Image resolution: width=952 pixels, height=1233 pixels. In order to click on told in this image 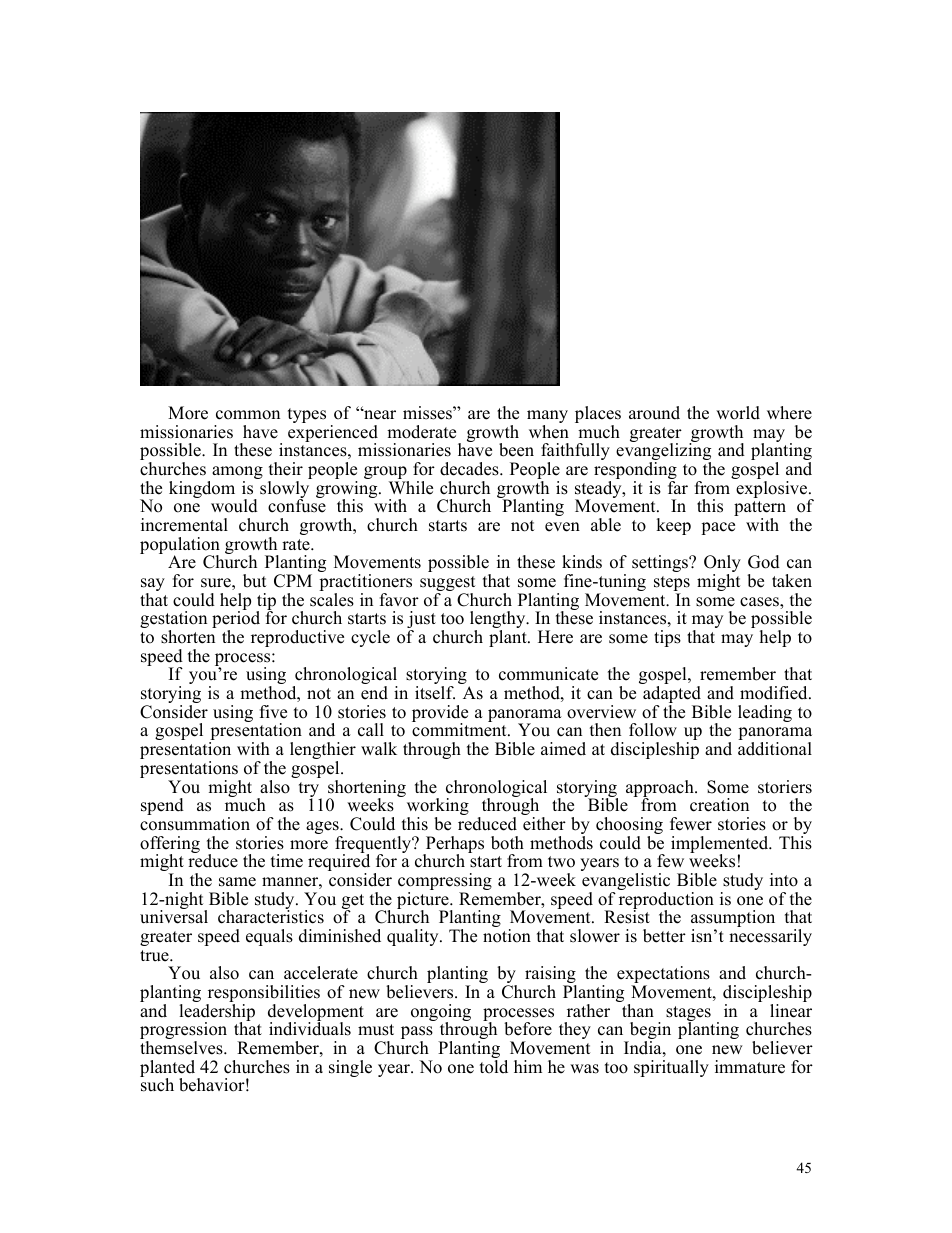, I will do `click(494, 1067)`.
